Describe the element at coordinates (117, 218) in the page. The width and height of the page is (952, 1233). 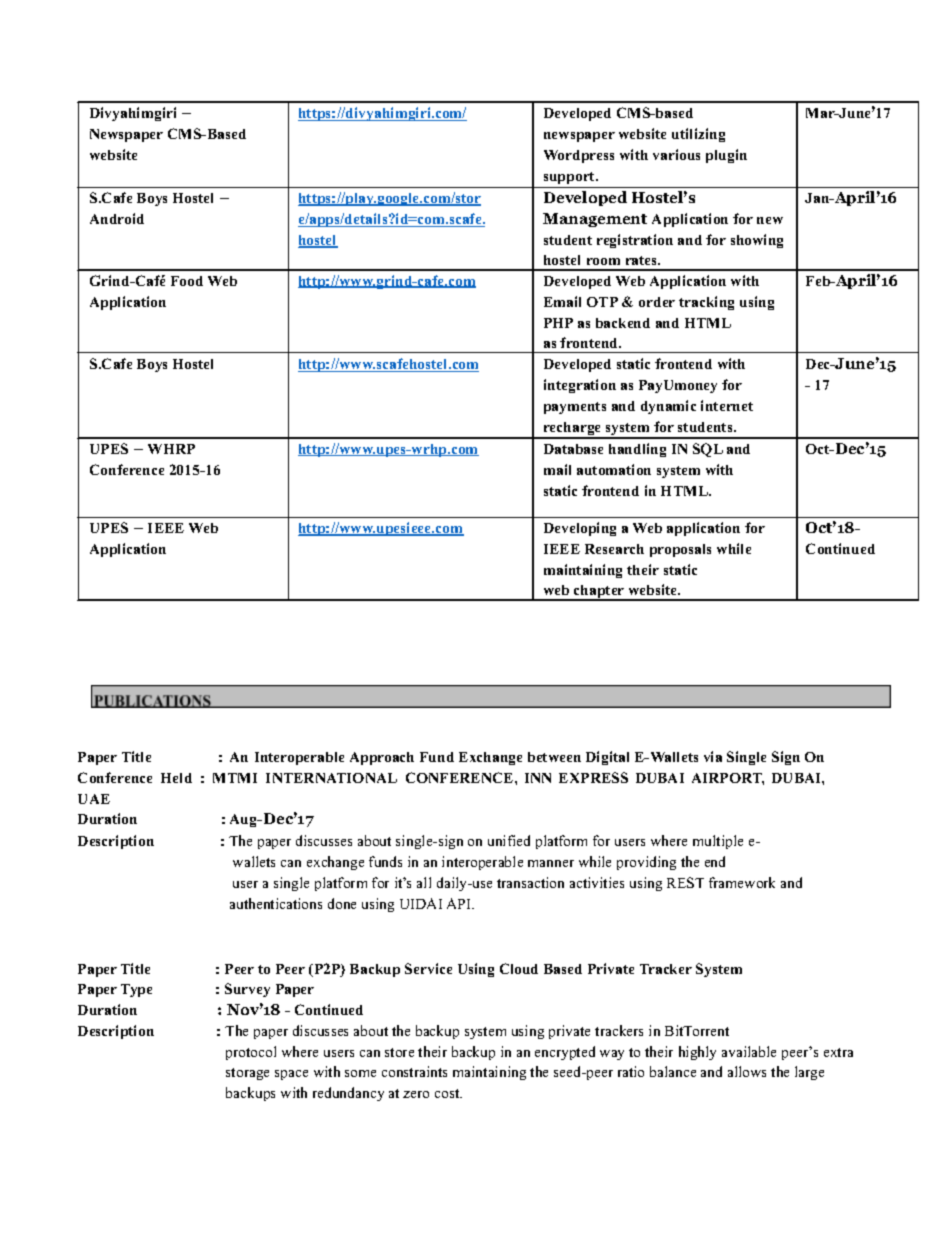
I see `Android` at that location.
